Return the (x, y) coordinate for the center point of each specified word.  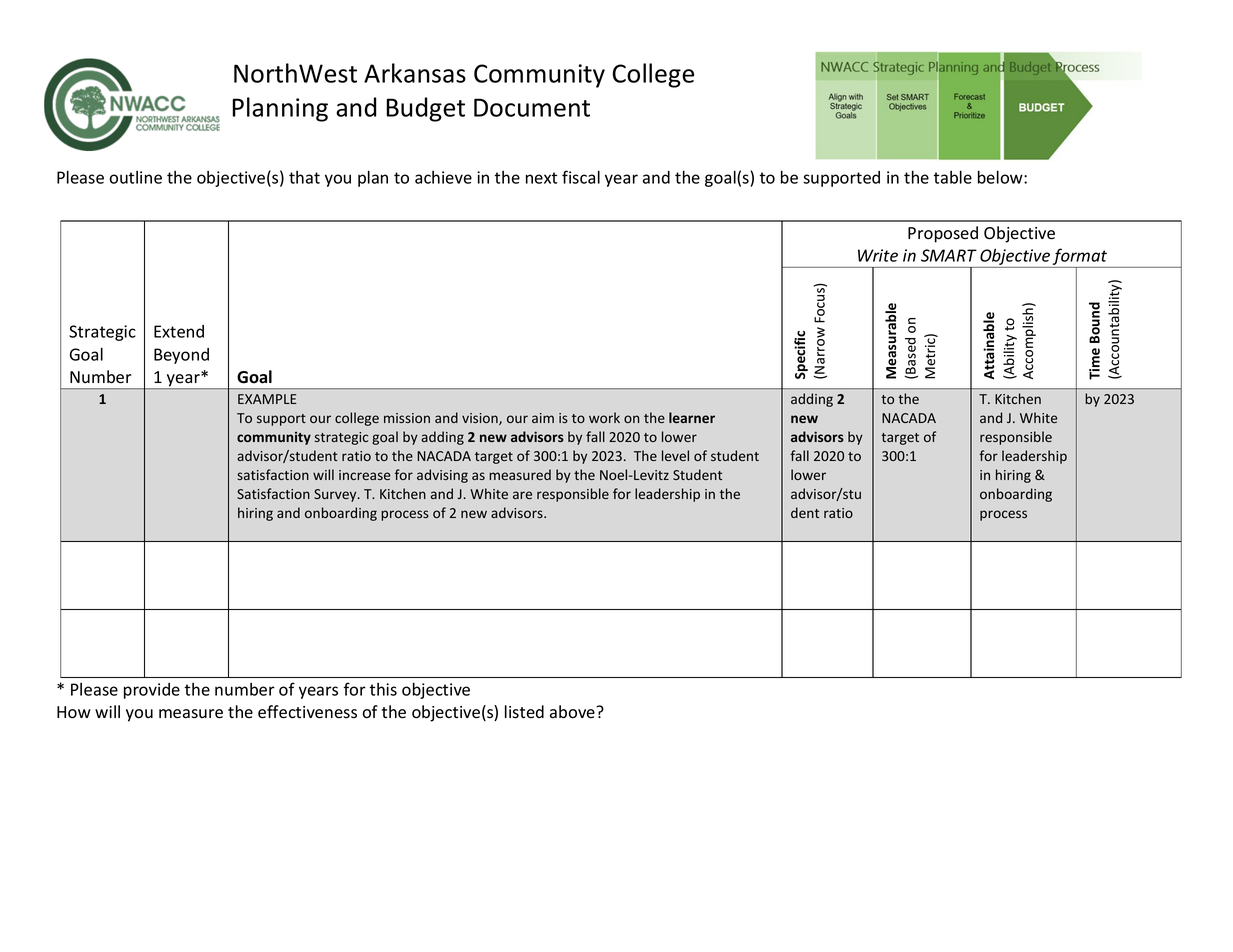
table (952, 177)
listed (524, 712)
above (573, 712)
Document (532, 107)
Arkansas (415, 73)
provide (152, 691)
